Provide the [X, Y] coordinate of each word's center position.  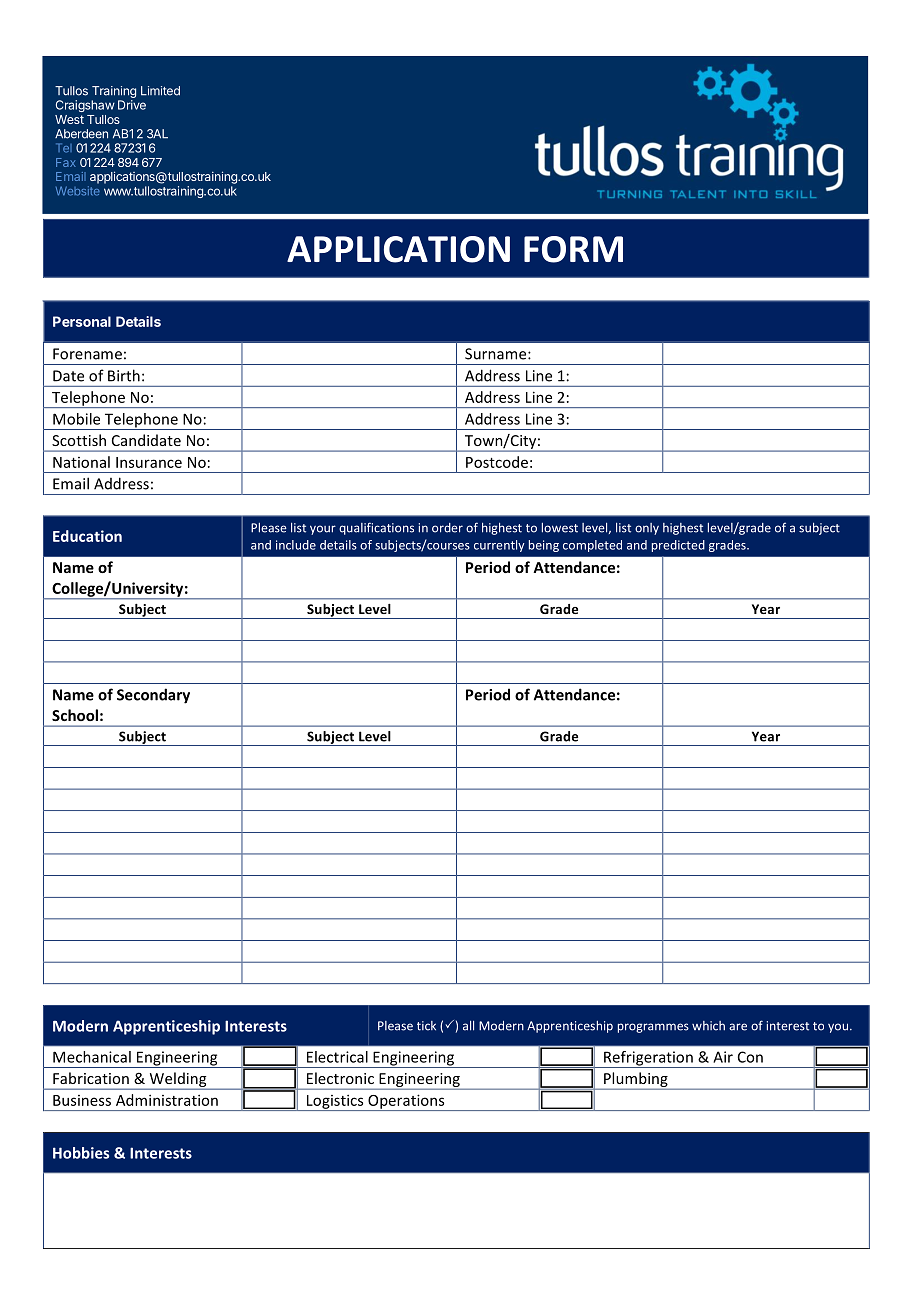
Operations [406, 1102]
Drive [132, 105]
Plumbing [636, 1081]
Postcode [497, 462]
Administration [167, 1100]
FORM [573, 249]
